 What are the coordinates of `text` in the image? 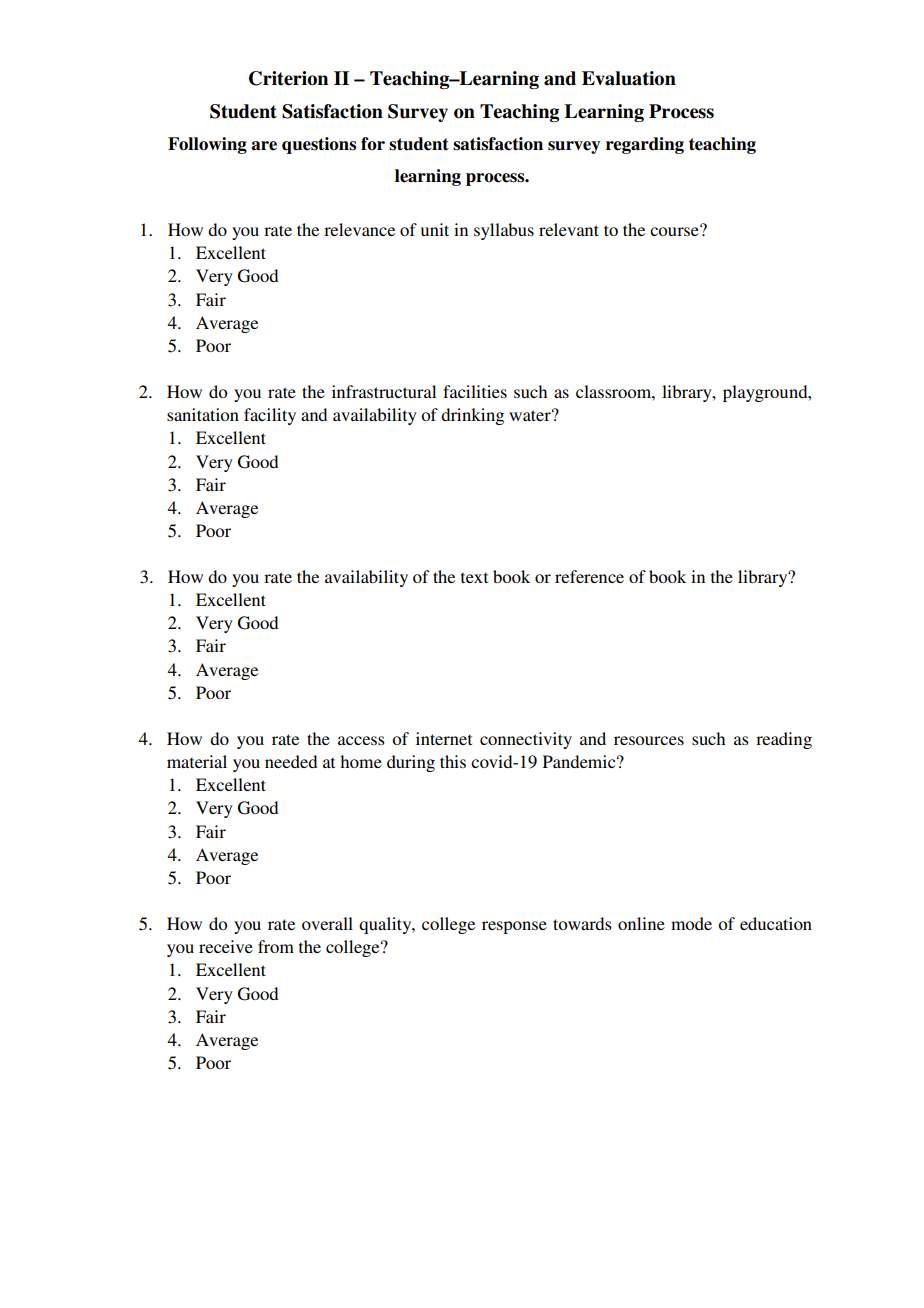 It's located at (474, 577).
